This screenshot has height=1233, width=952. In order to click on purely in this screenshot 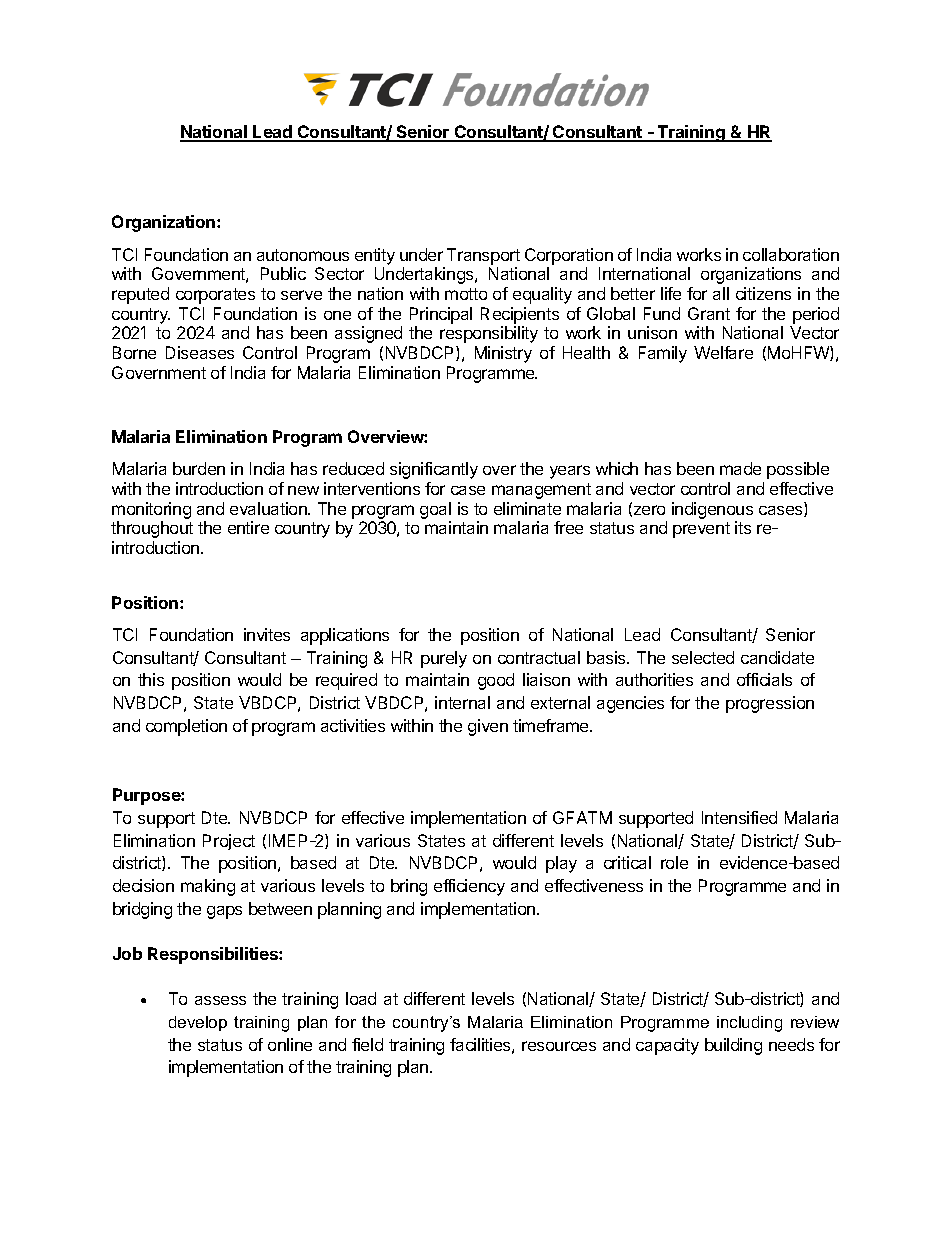, I will do `click(444, 659)`.
